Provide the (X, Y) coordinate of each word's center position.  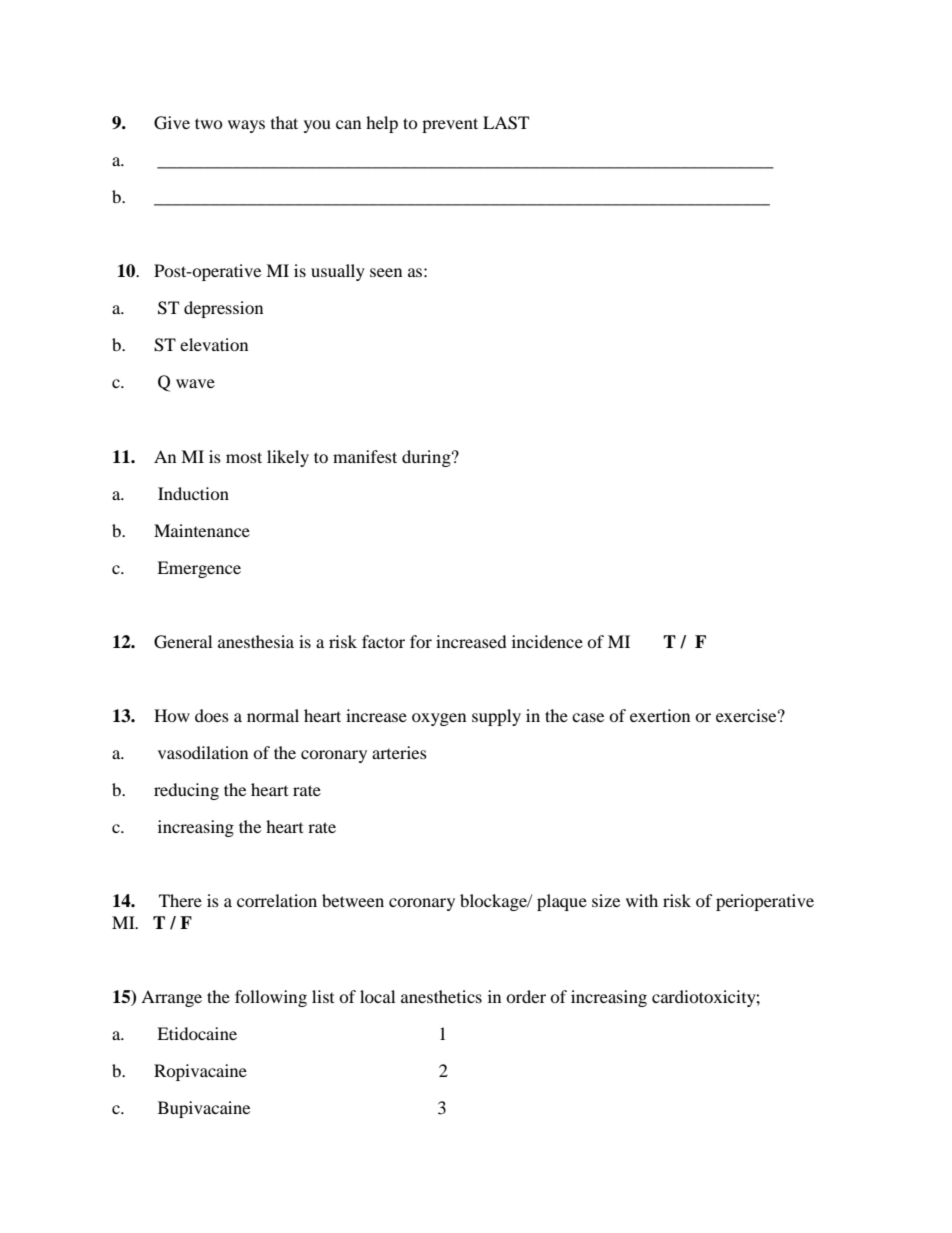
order (526, 996)
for (421, 641)
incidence (547, 641)
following (271, 998)
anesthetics (441, 996)
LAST (506, 123)
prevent (450, 125)
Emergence (199, 569)
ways (246, 126)
